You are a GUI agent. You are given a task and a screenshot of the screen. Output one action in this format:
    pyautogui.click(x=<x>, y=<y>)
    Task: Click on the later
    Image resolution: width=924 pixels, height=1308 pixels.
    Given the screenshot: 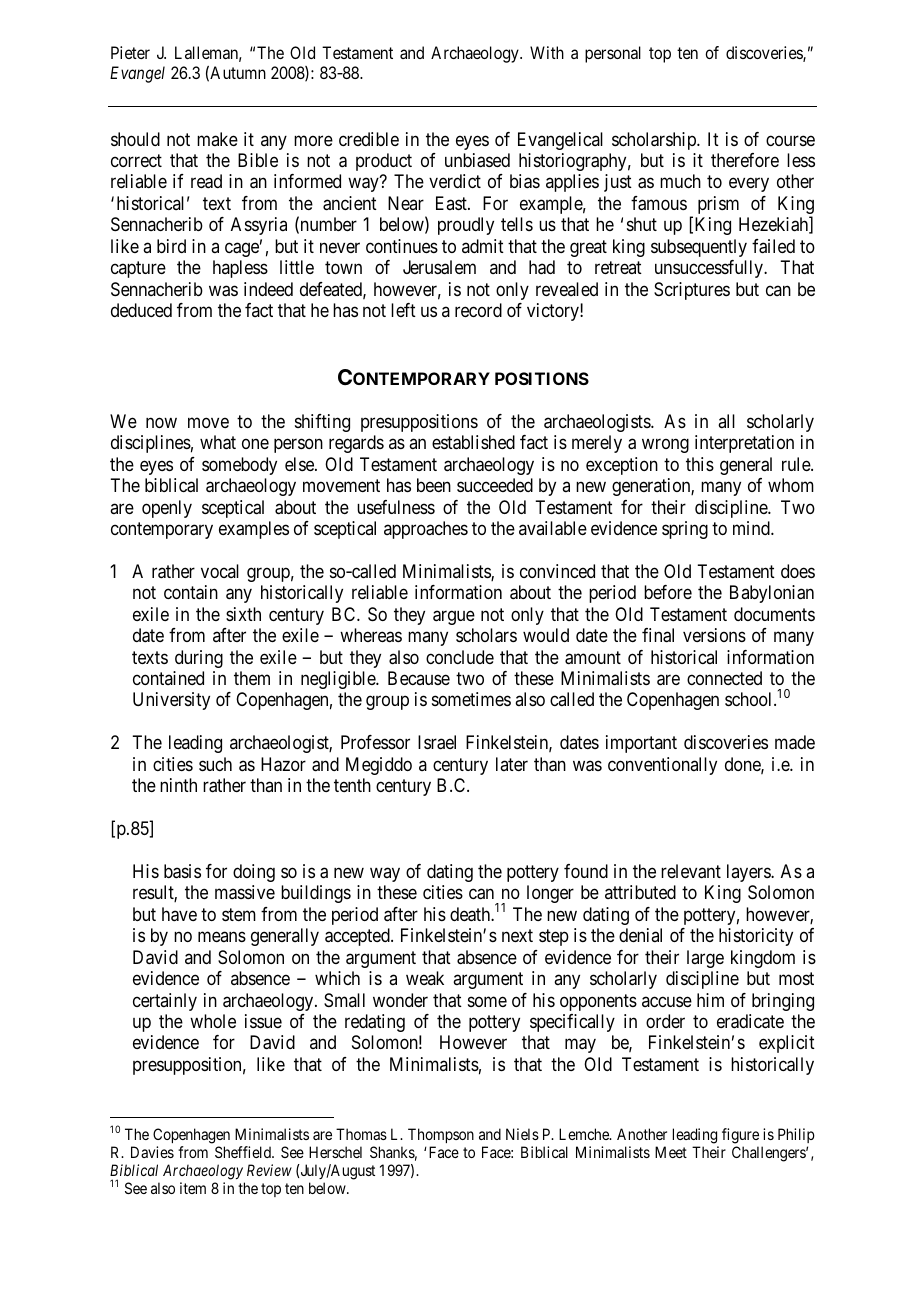 What is the action you would take?
    pyautogui.click(x=512, y=764)
